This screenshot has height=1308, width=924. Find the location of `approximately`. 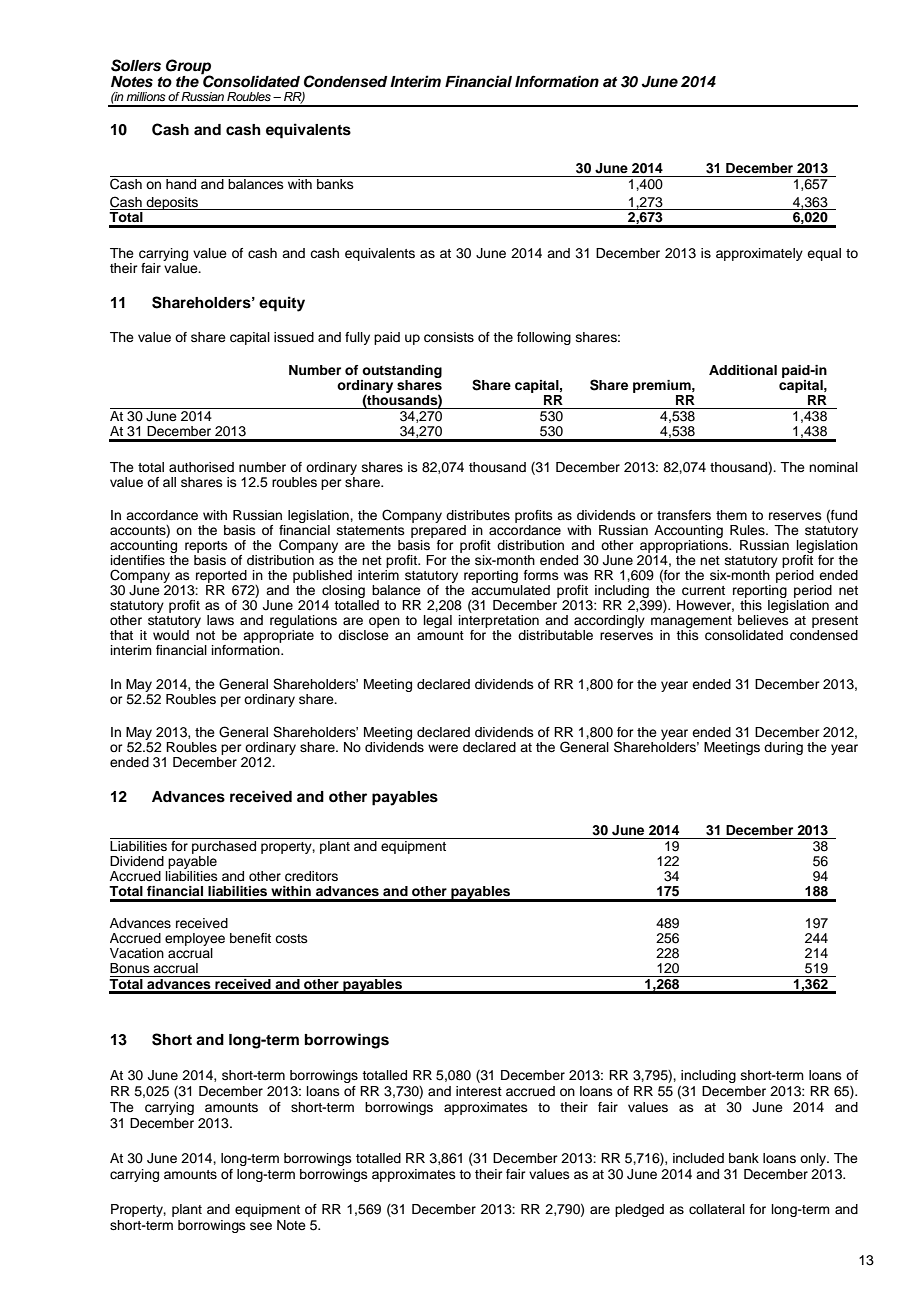

approximately is located at coordinates (759, 254).
